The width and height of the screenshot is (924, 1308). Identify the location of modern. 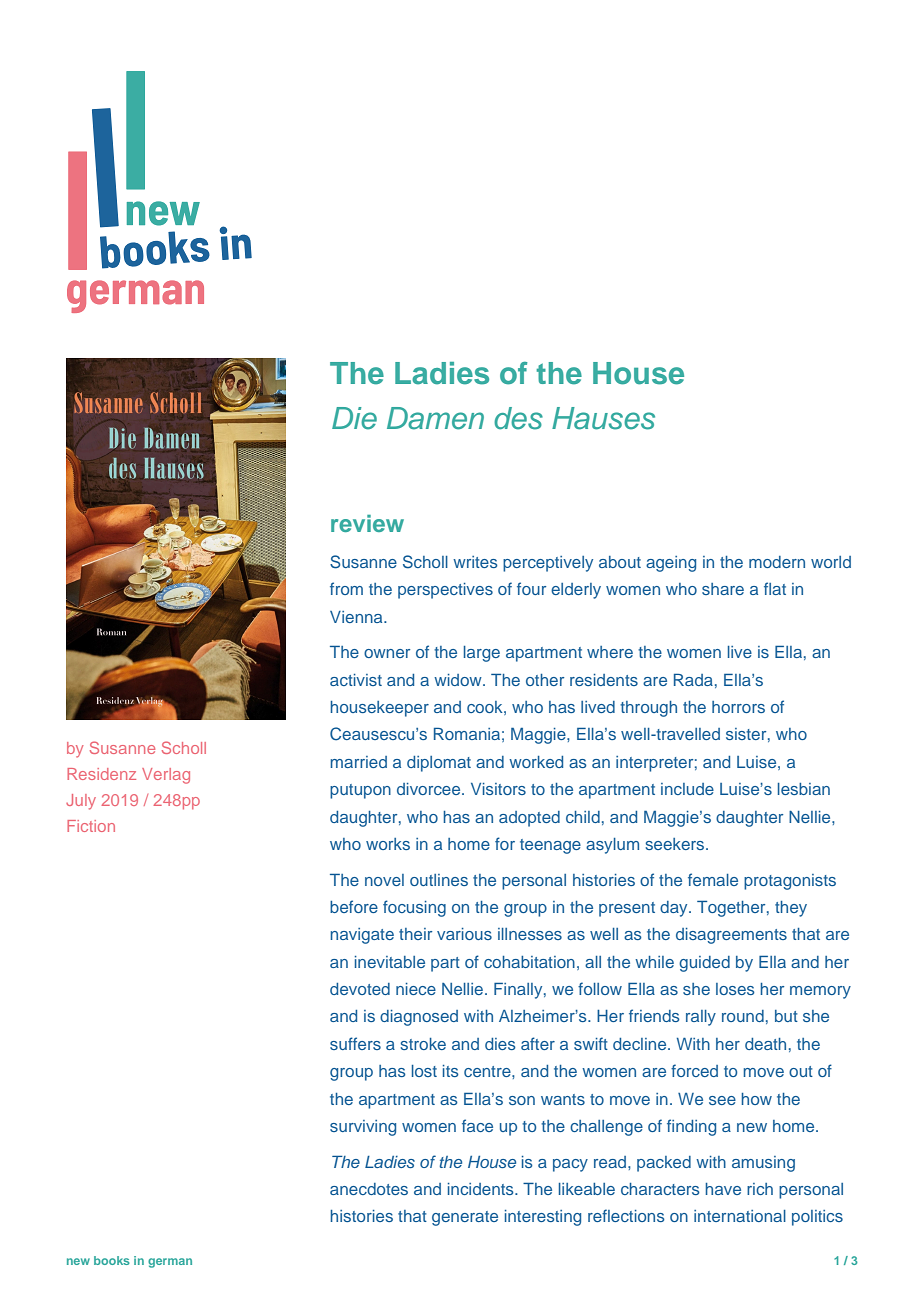
(777, 562).
